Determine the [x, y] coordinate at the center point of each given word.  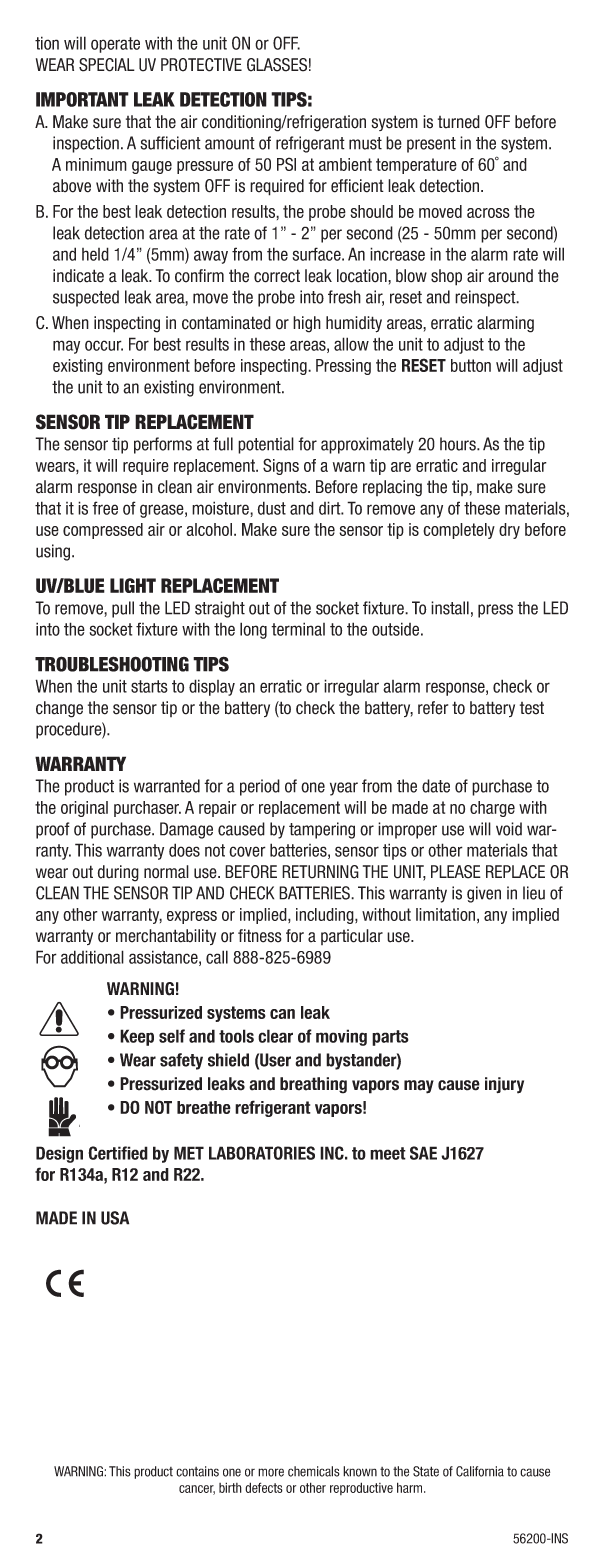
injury [504, 1085]
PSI [286, 164]
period [260, 787]
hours [459, 444]
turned [459, 122]
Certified [118, 1153]
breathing [313, 1085]
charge [492, 809]
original [84, 809]
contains [197, 1471]
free [105, 508]
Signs [281, 466]
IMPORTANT [82, 99]
